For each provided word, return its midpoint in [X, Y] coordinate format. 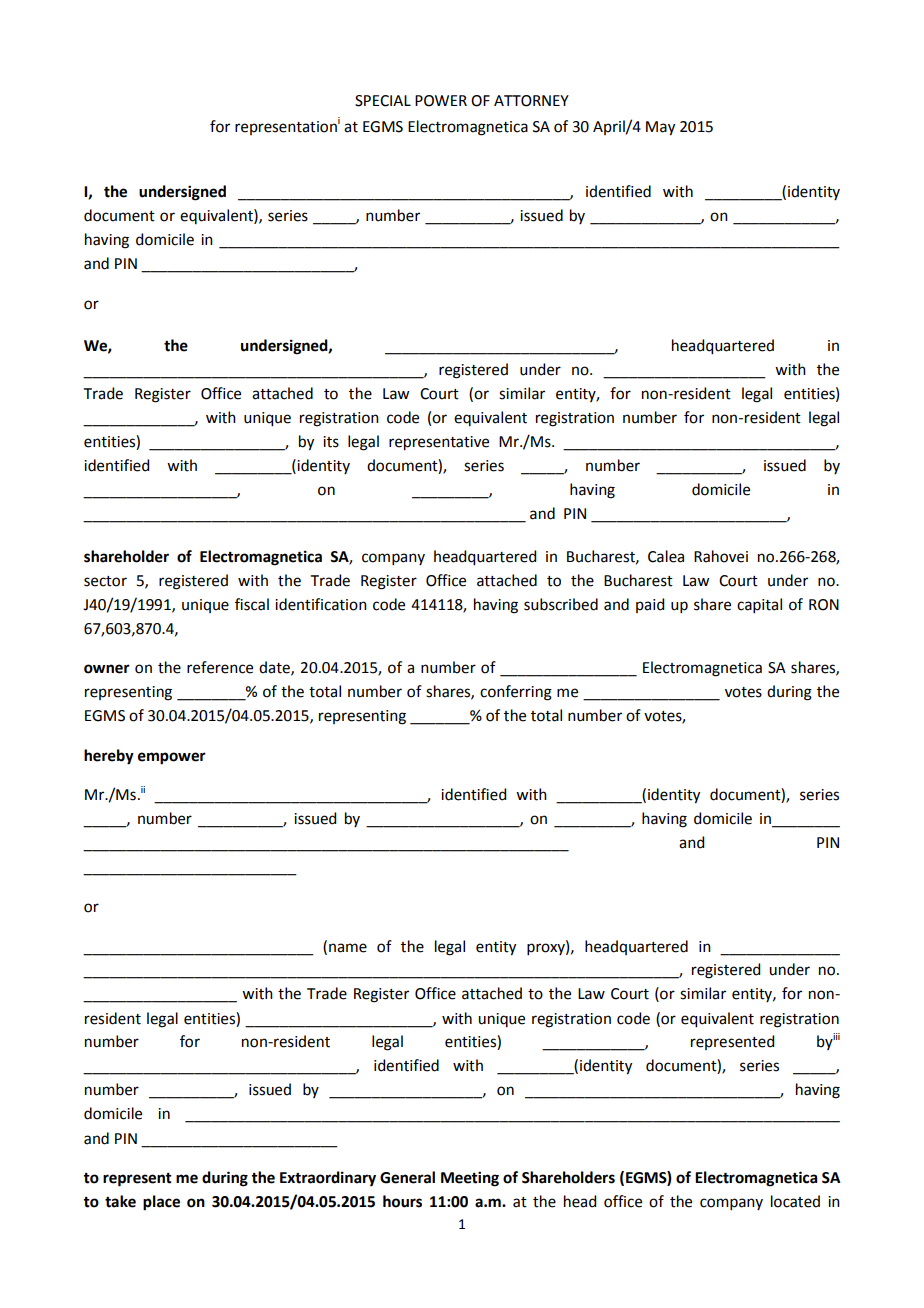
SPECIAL [383, 101]
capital [759, 605]
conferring [516, 693]
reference [220, 667]
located [795, 1201]
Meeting [470, 1179]
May [660, 128]
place [161, 1203]
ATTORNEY [531, 101]
